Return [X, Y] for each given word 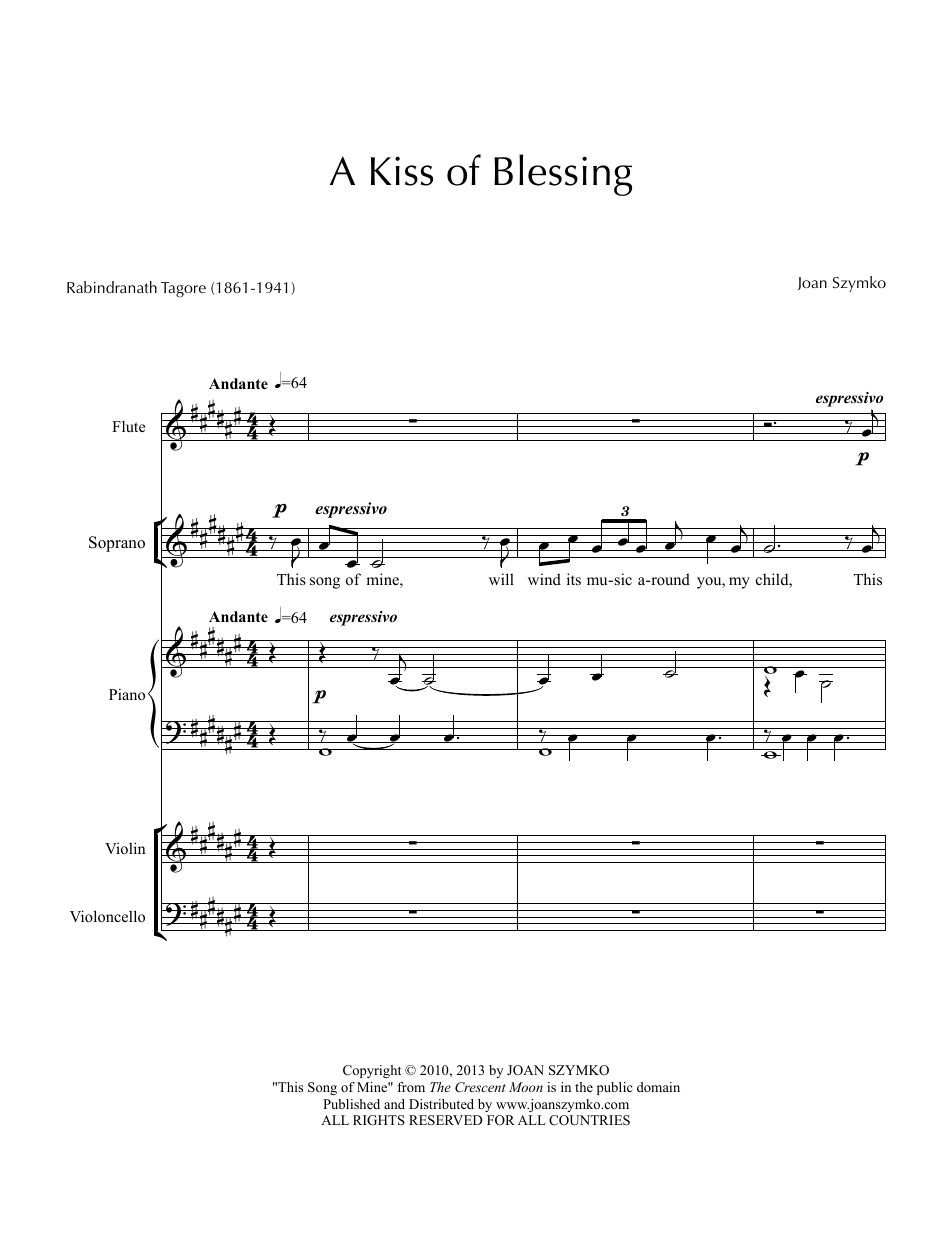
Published [351, 1104]
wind [544, 579]
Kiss [402, 171]
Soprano [117, 544]
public [614, 1088]
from [411, 1087]
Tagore [183, 290]
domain [658, 1087]
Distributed [441, 1104]
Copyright [372, 1071]
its [574, 579]
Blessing [563, 175]
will [501, 579]
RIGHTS [379, 1120]
